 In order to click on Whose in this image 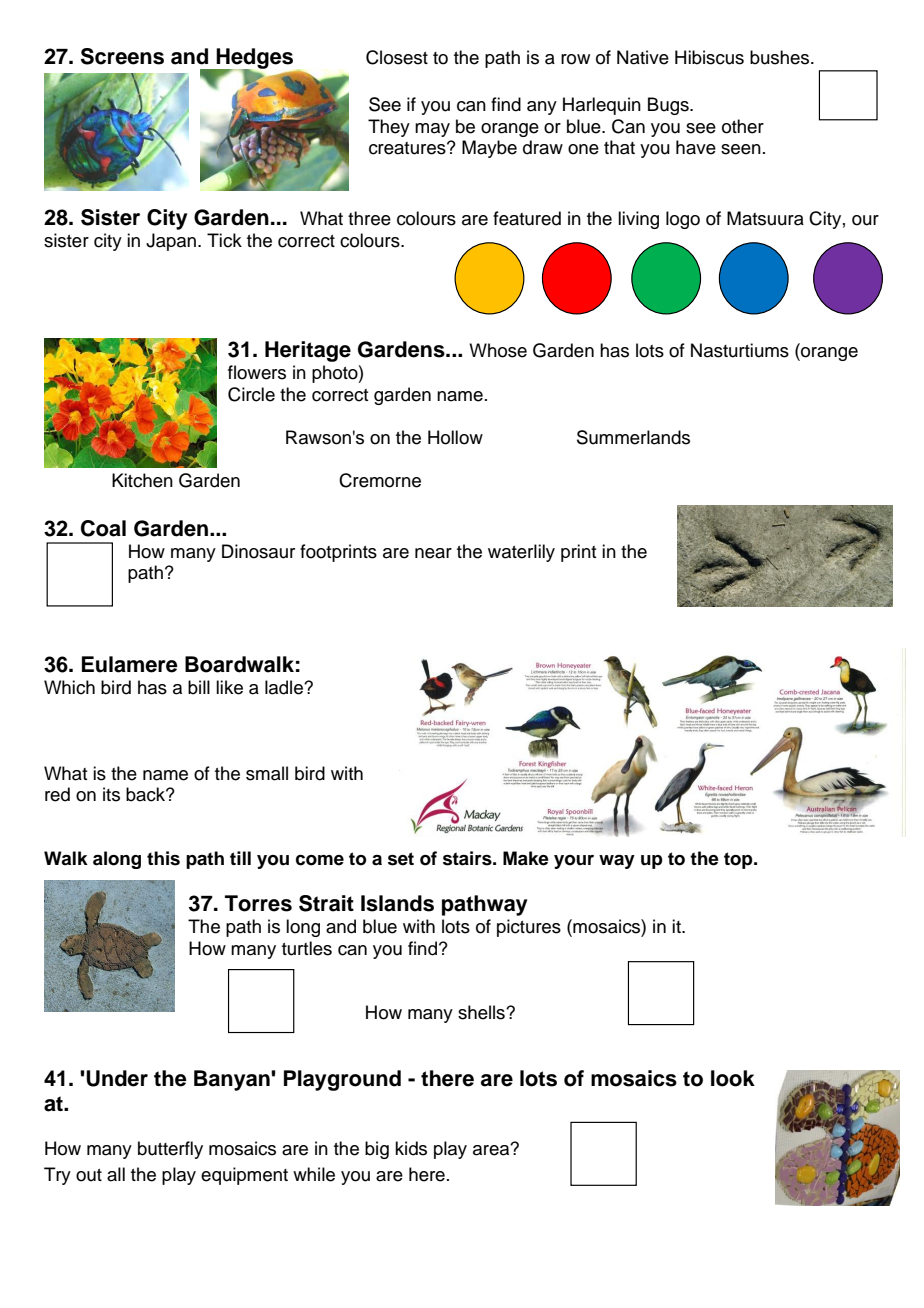, I will do `click(498, 350)`.
